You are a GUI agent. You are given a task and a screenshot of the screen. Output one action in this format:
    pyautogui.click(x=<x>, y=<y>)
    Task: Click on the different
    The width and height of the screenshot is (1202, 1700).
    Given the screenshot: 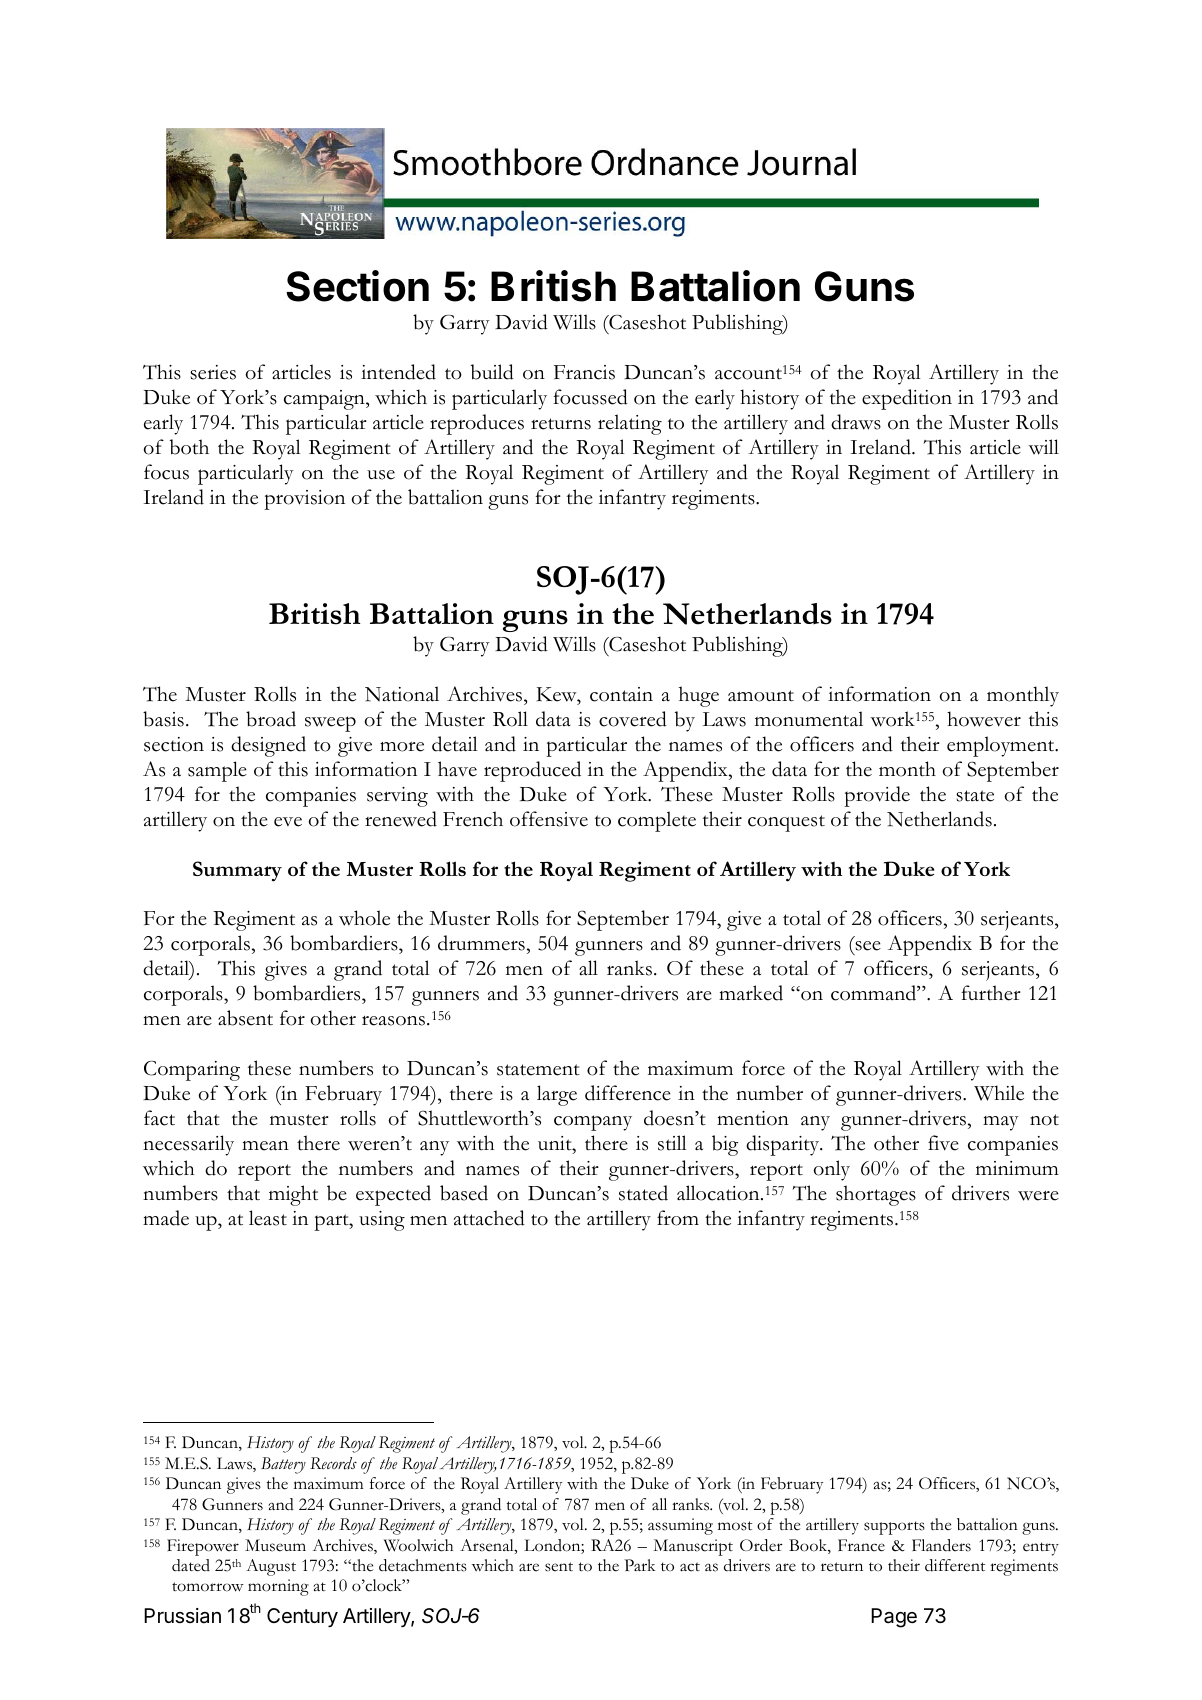 What is the action you would take?
    pyautogui.click(x=955, y=1565)
